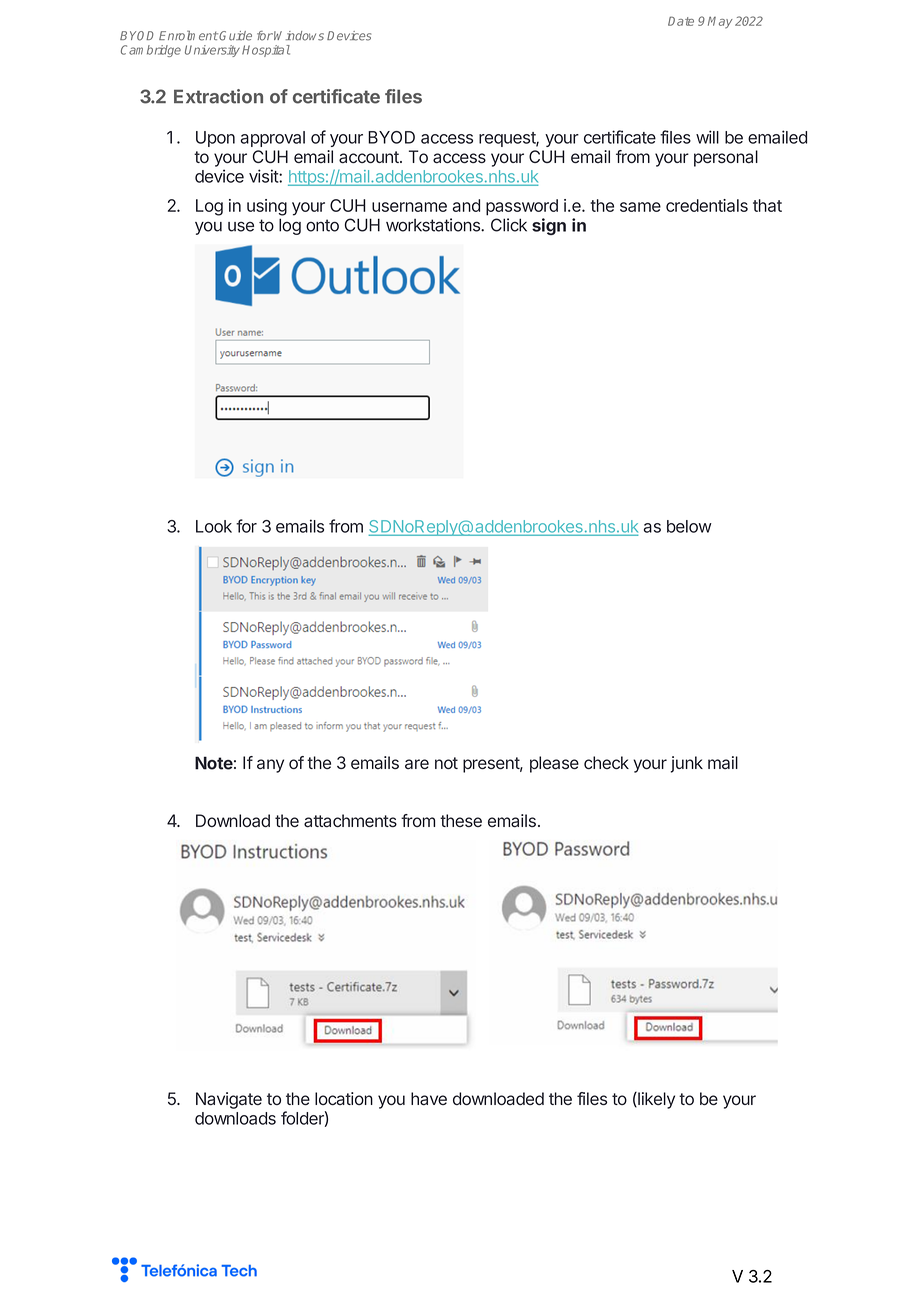  I want to click on junk, so click(687, 764).
